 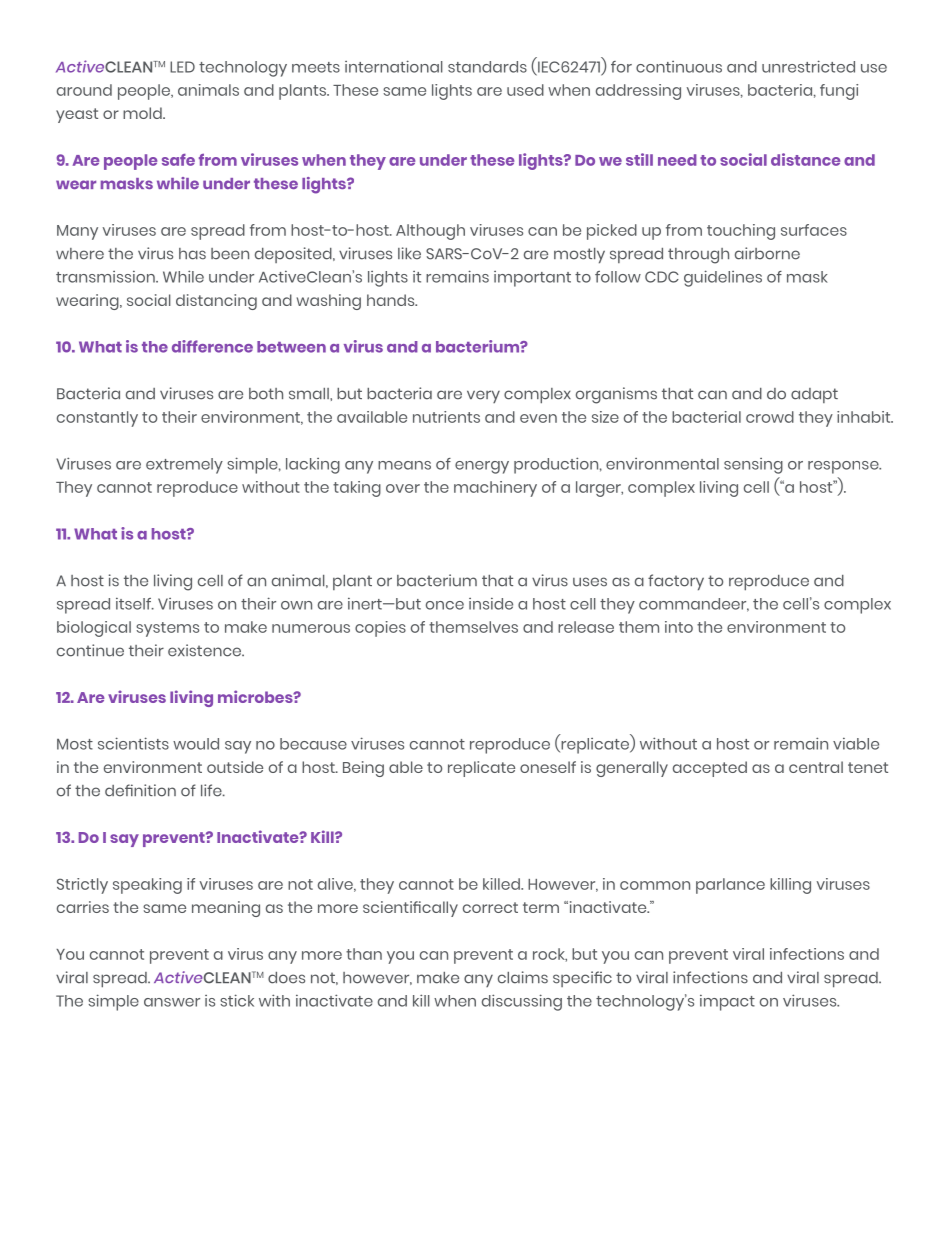 What do you see at coordinates (143, 113) in the screenshot?
I see `mold` at bounding box center [143, 113].
